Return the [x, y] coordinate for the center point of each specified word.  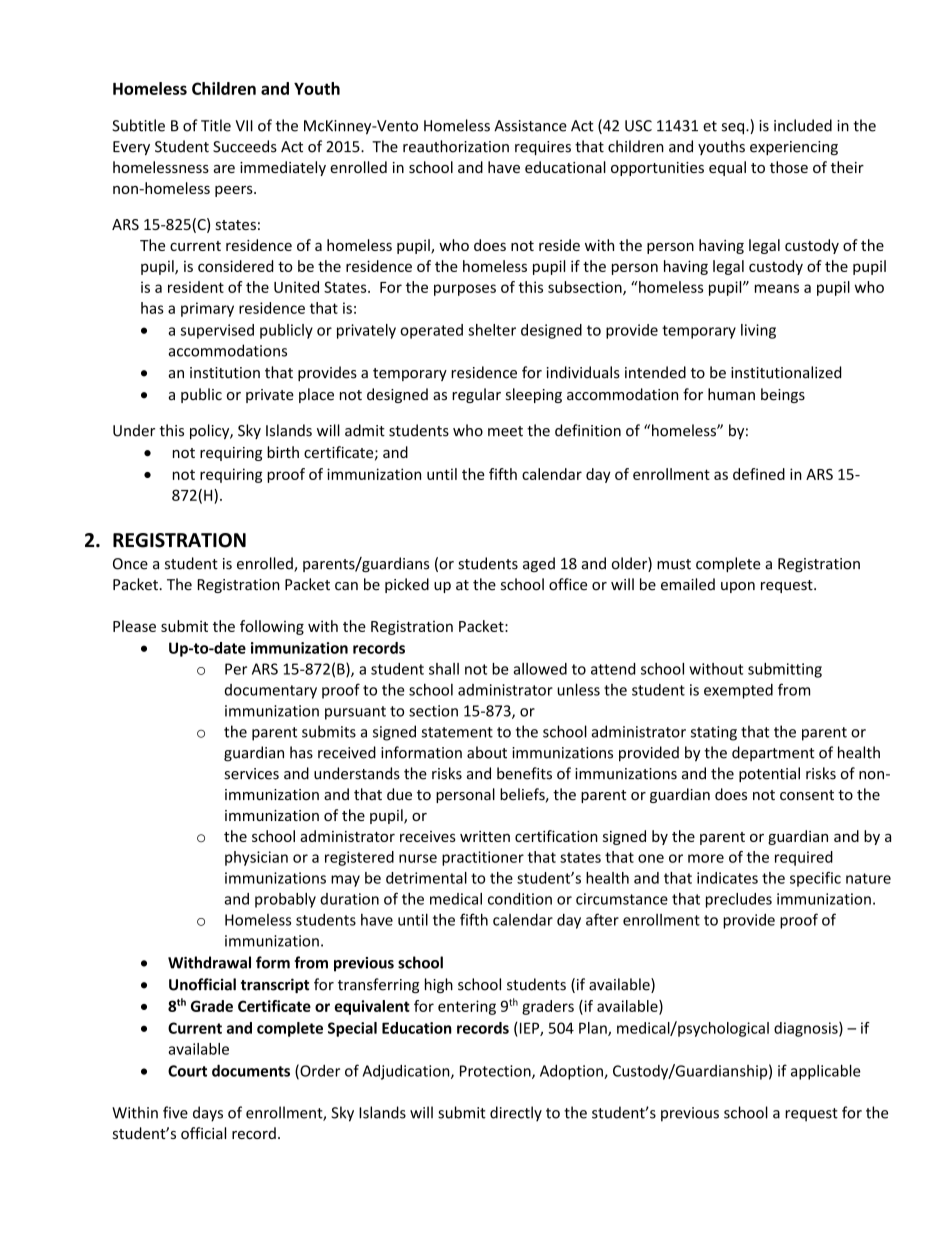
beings [783, 395]
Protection [496, 1072]
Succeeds [245, 146]
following [272, 627]
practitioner [483, 858]
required [804, 858]
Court [187, 1071]
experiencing [794, 148]
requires [543, 148]
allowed [540, 669]
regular [476, 395]
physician [256, 858]
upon [738, 587]
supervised [217, 331]
